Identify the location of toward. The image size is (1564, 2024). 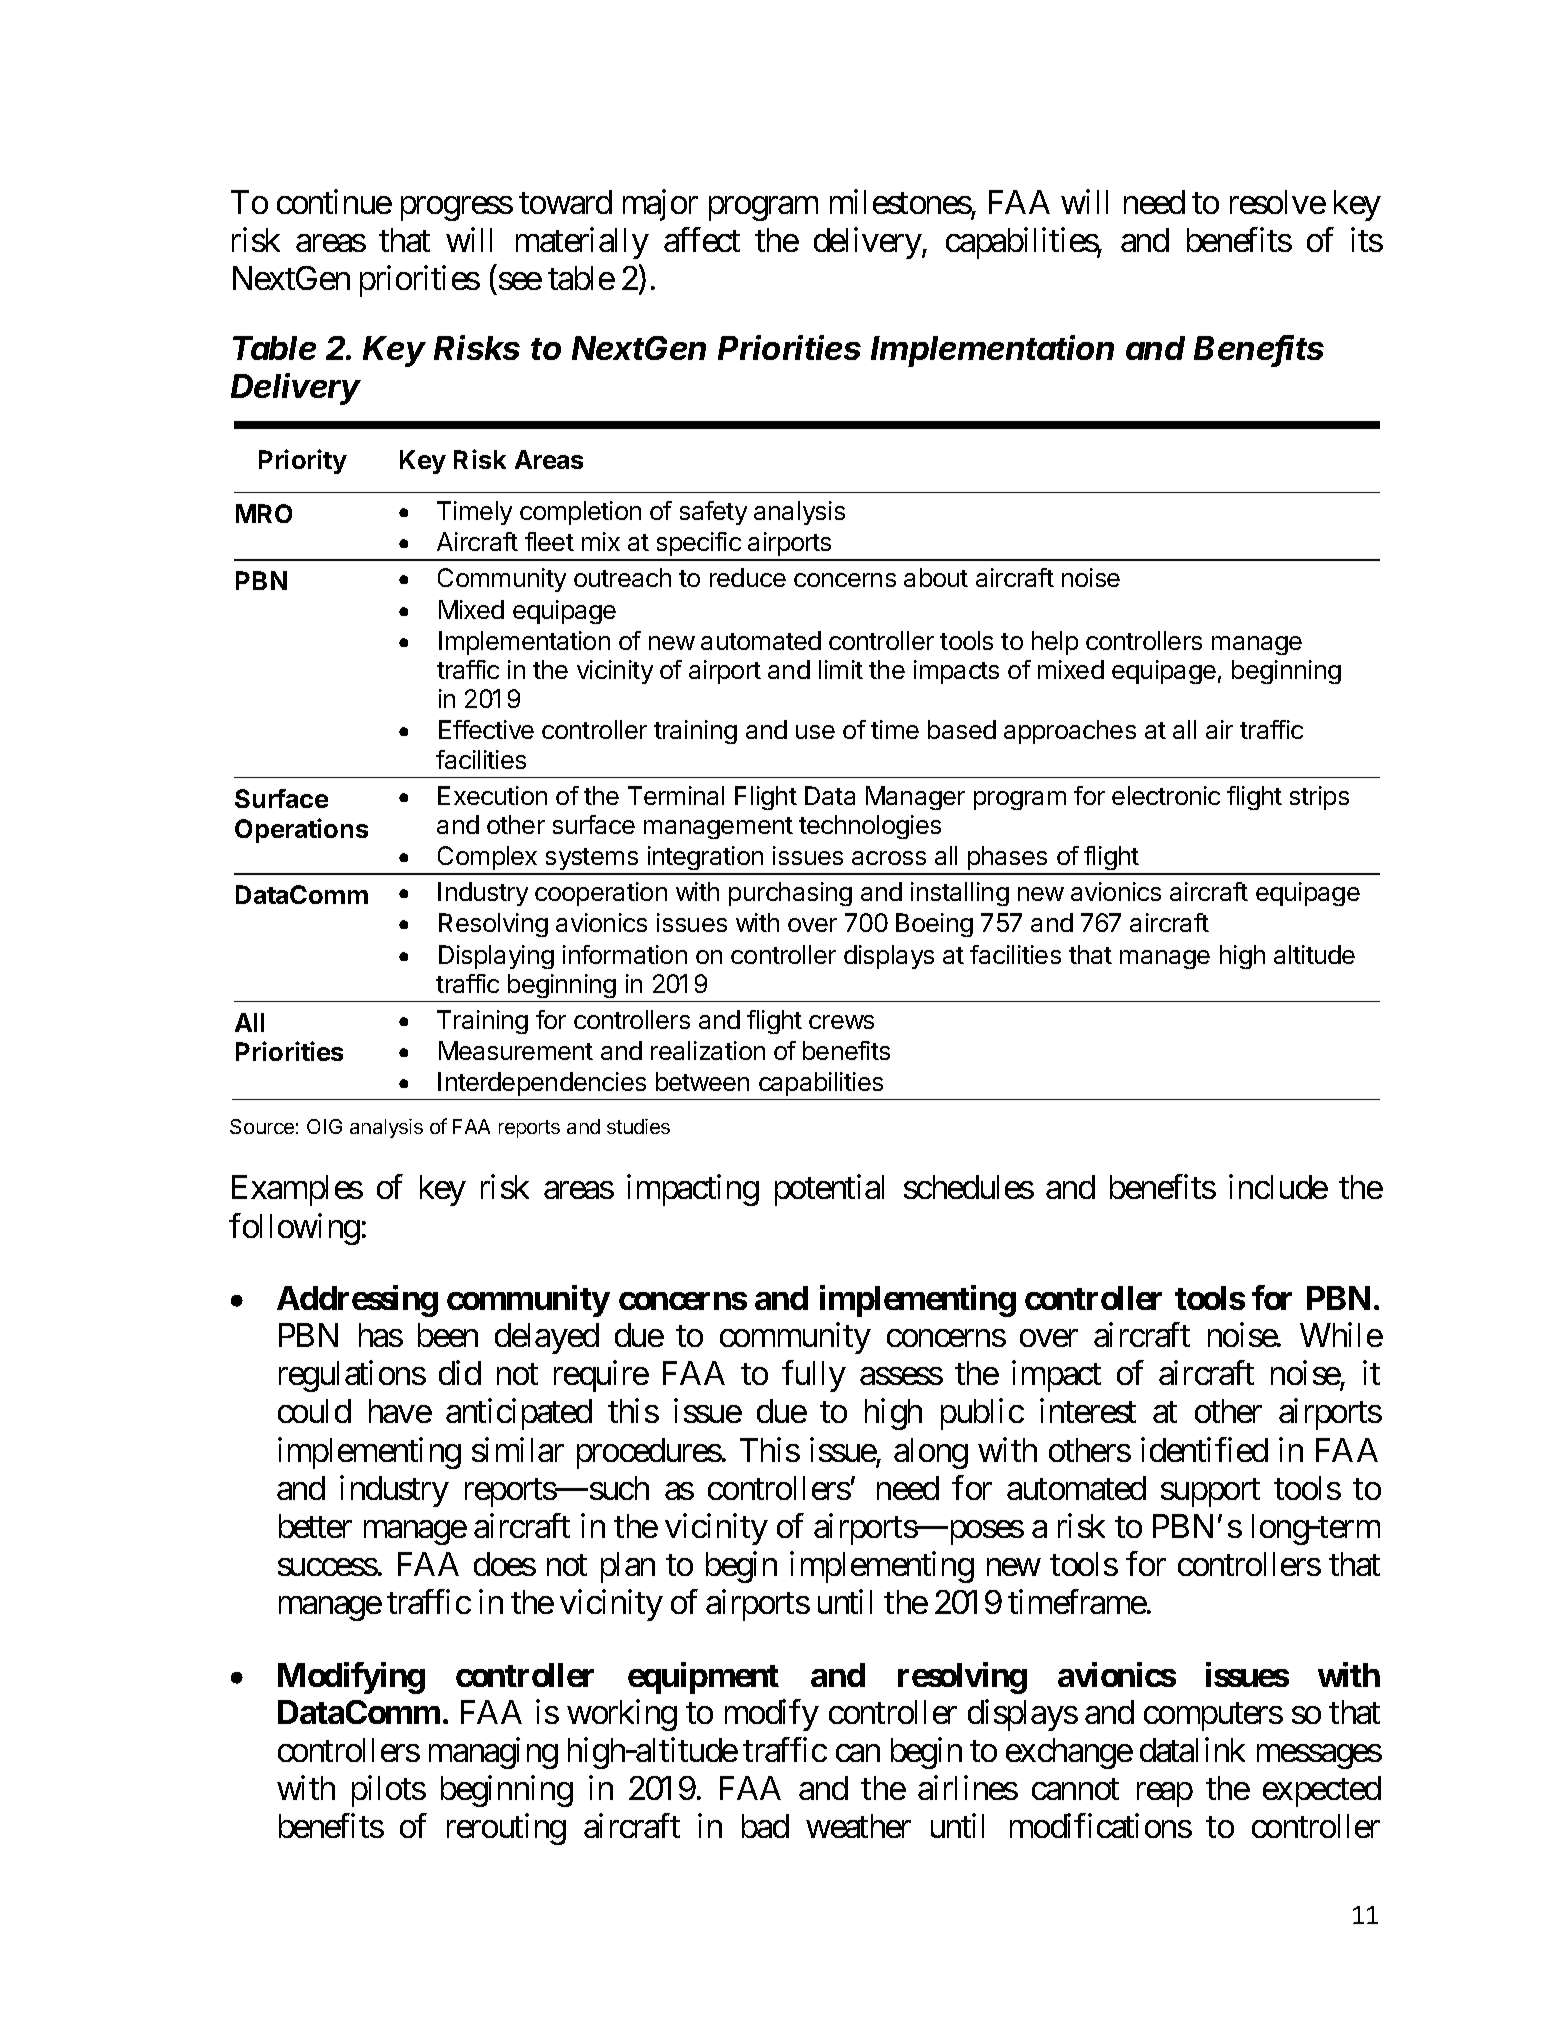
(565, 202).
